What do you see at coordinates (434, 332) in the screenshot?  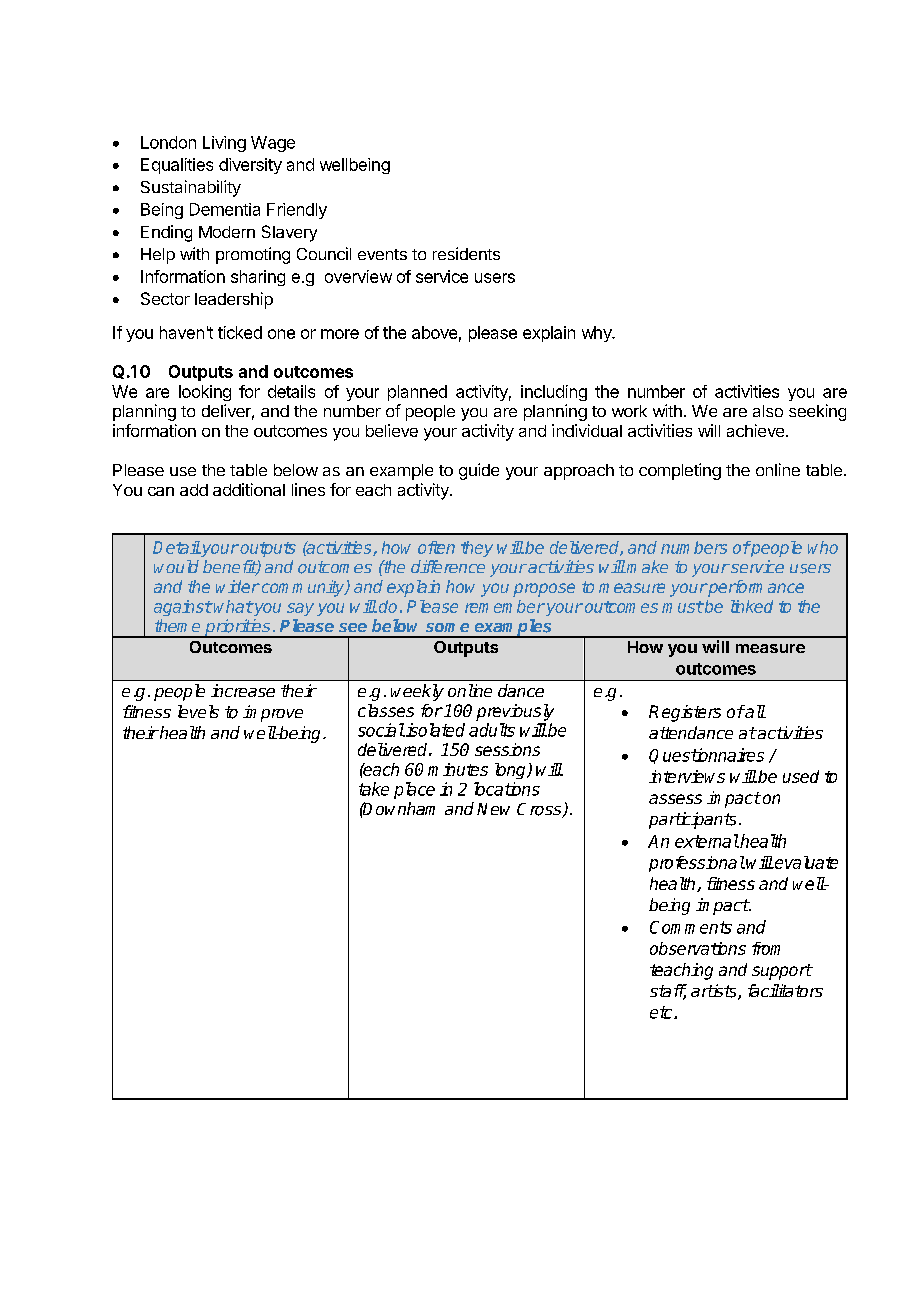 I see `above` at bounding box center [434, 332].
